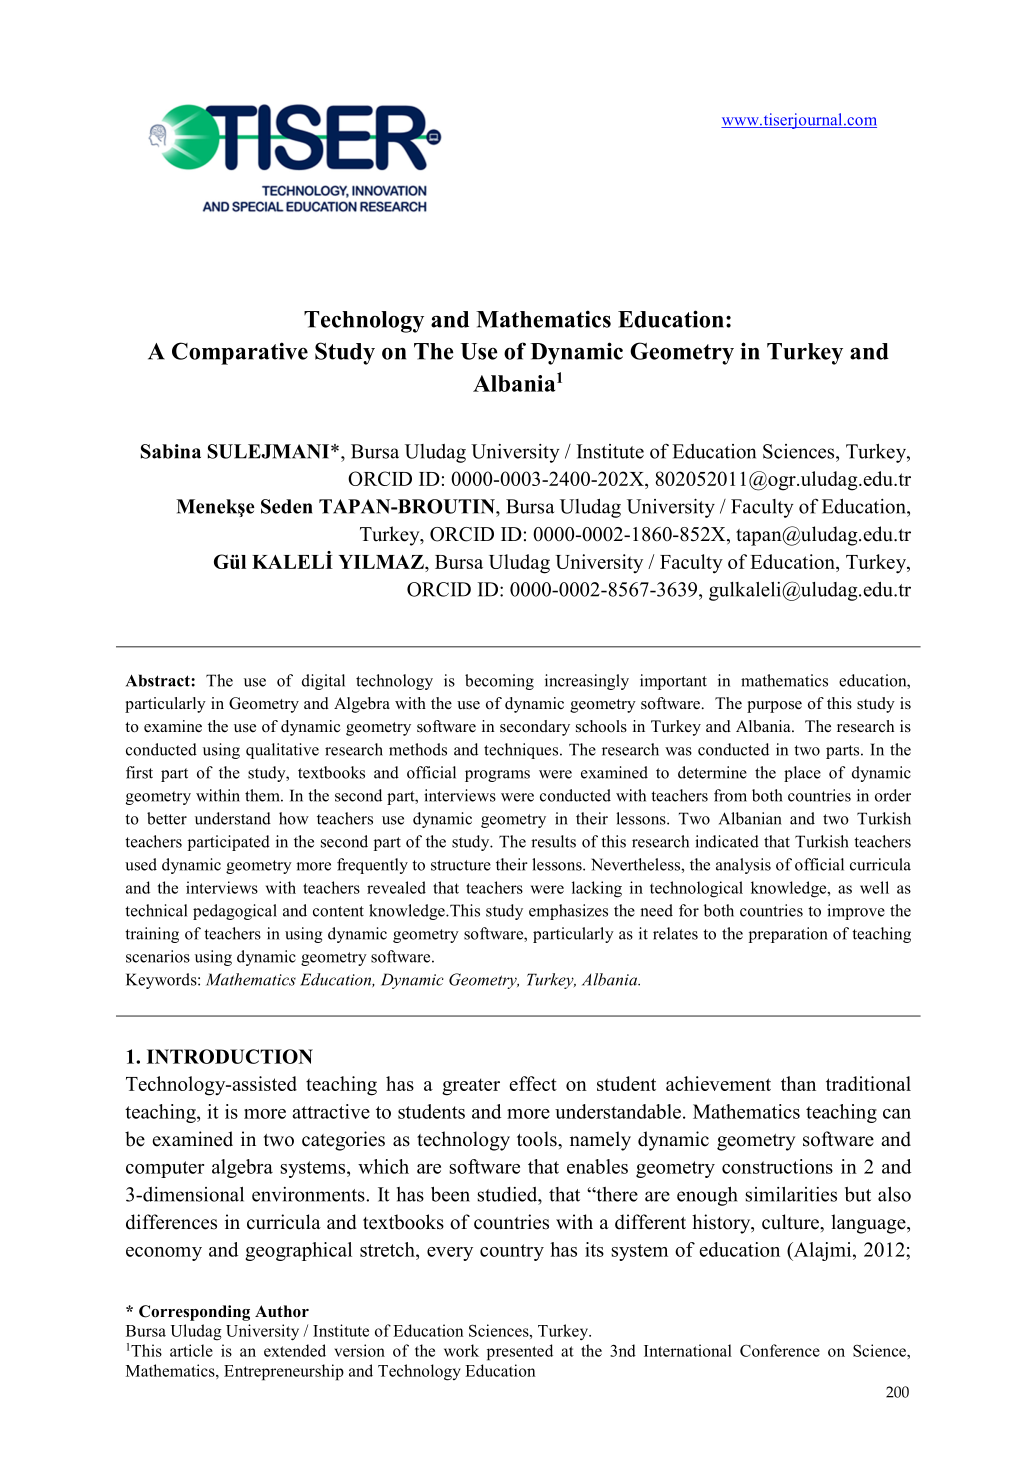 Image resolution: width=1036 pixels, height=1466 pixels. Describe the element at coordinates (499, 682) in the screenshot. I see `becoming` at that location.
